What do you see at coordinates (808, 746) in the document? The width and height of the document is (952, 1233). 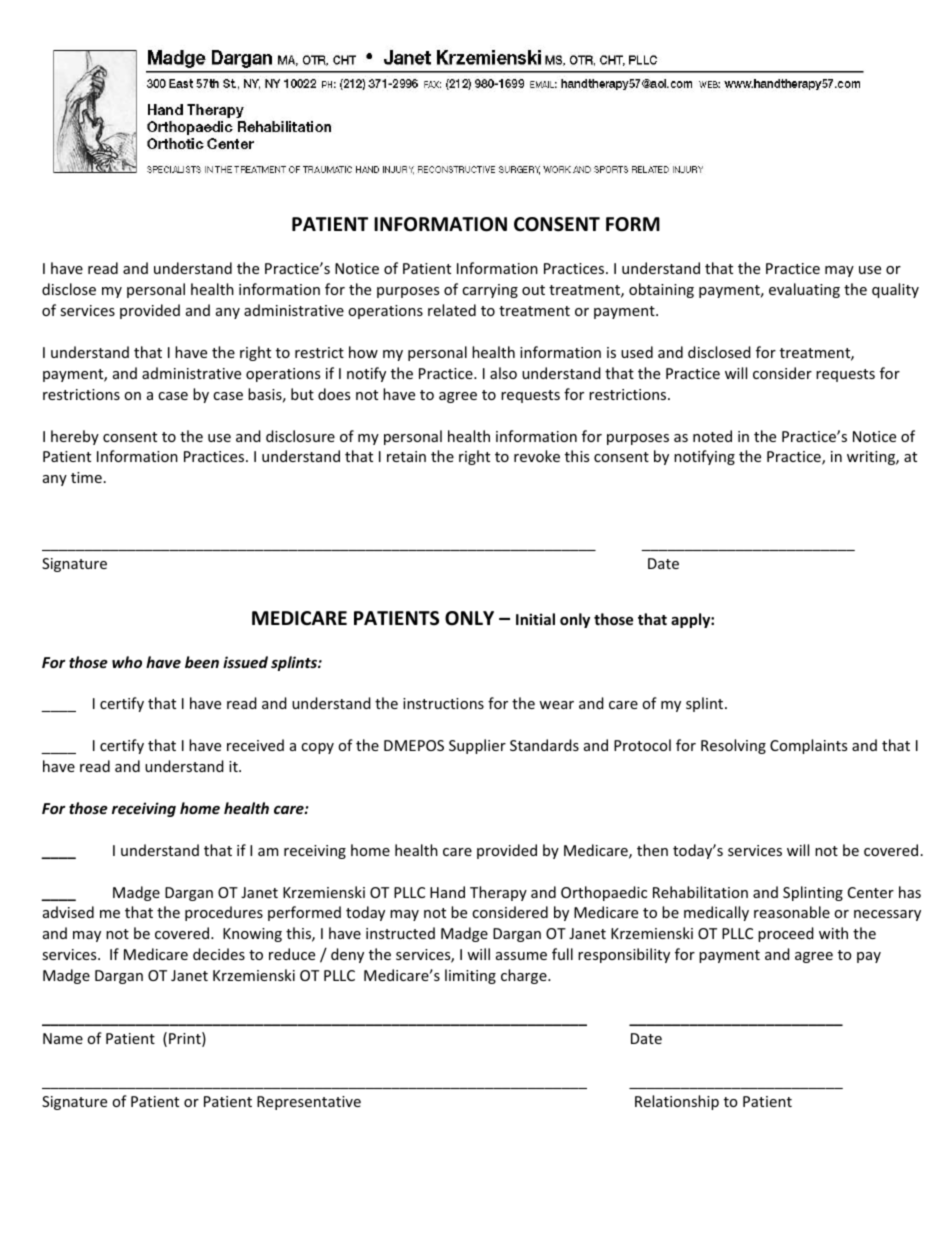 I see `Complaints` at bounding box center [808, 746].
